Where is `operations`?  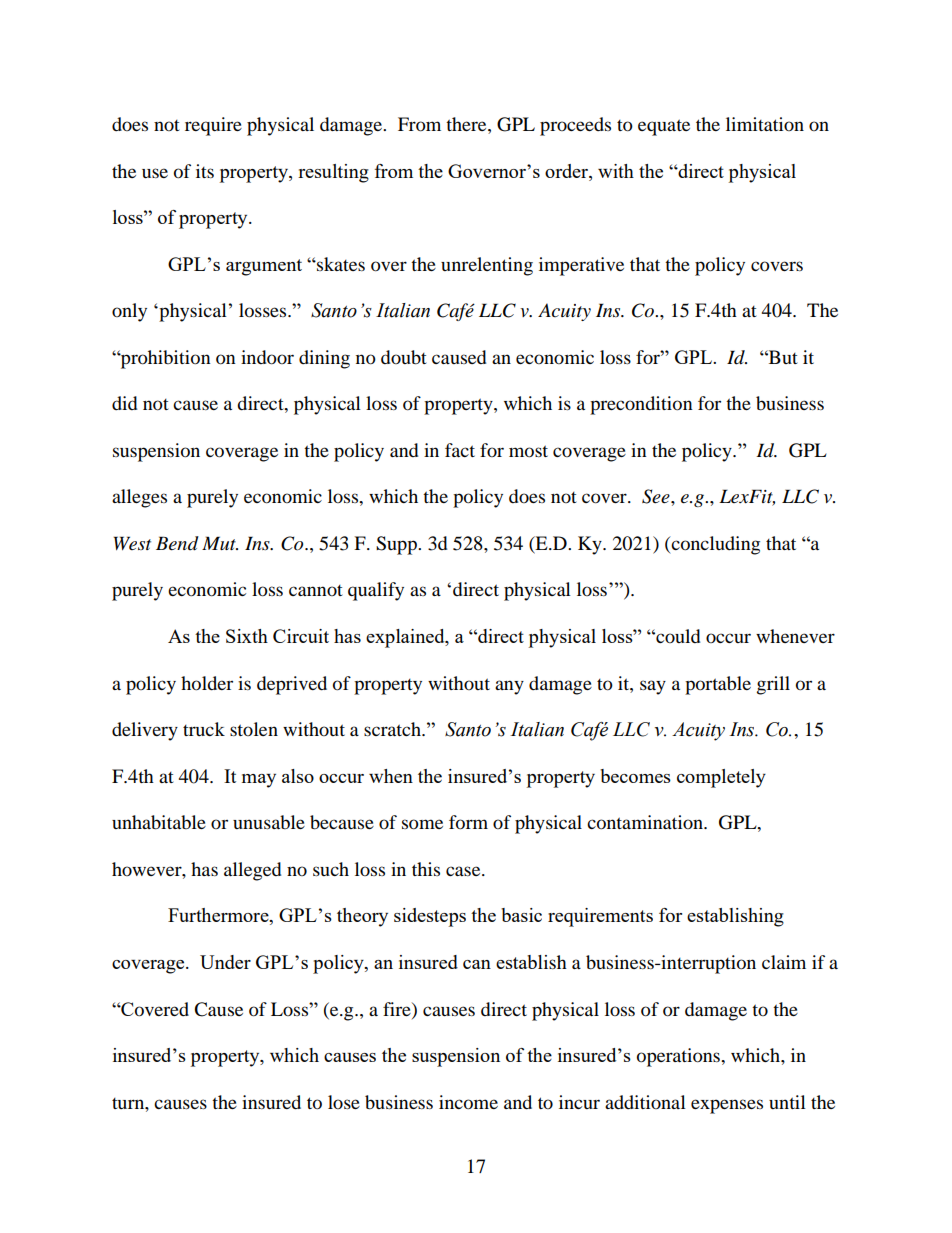
operations is located at coordinates (679, 1057).
